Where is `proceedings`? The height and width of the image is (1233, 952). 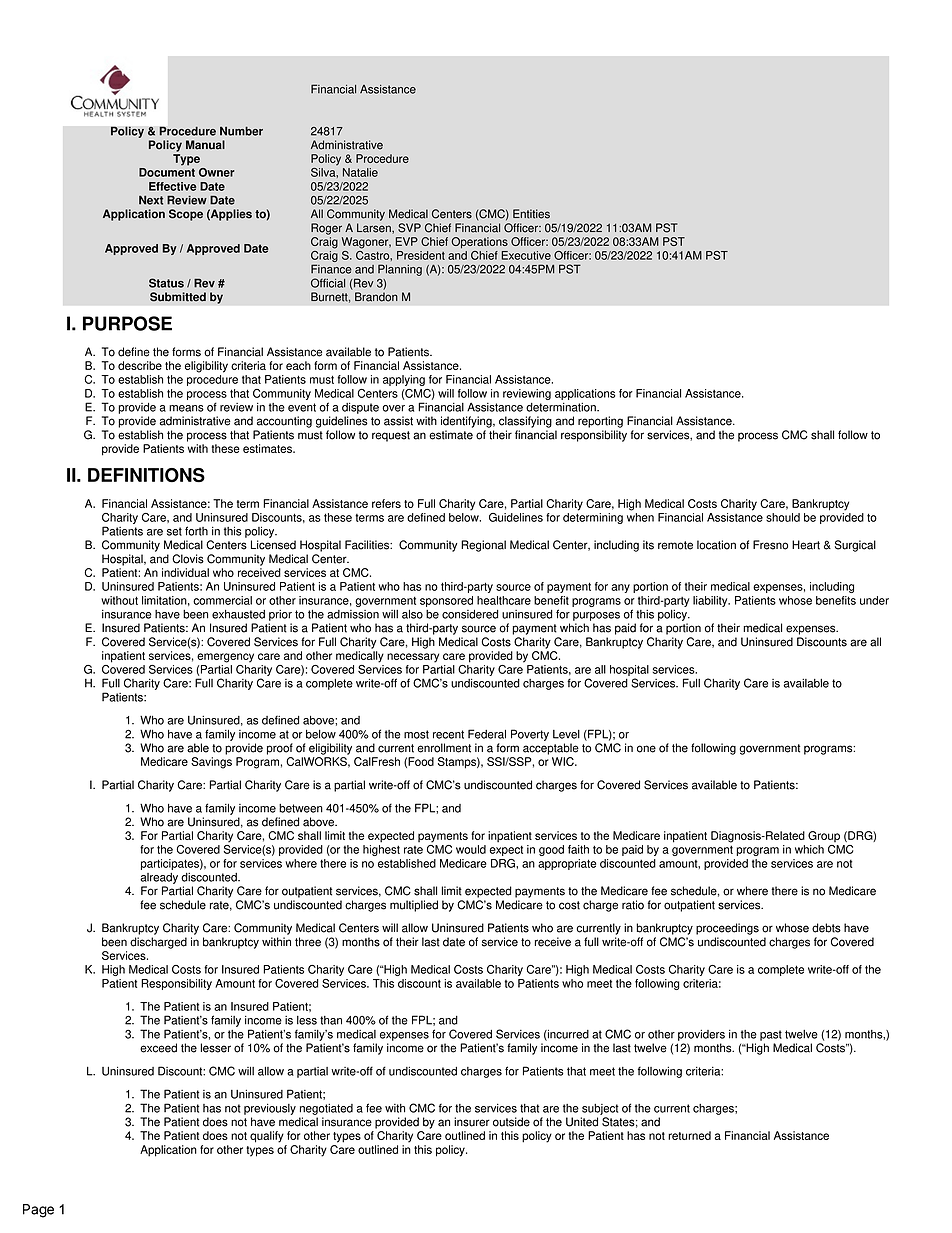
proceedings is located at coordinates (727, 929).
